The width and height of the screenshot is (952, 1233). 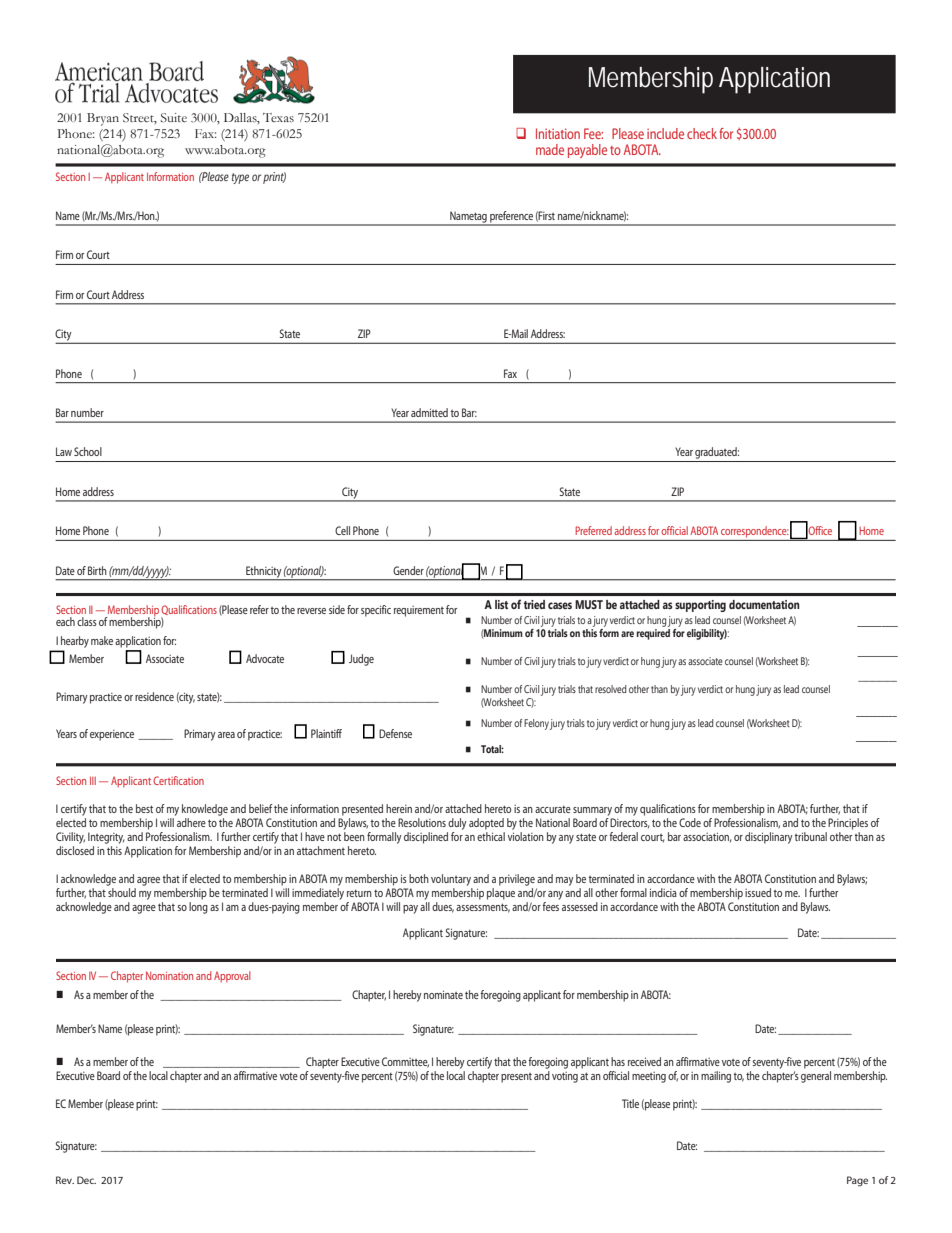 I want to click on Committee, so click(x=405, y=1062).
